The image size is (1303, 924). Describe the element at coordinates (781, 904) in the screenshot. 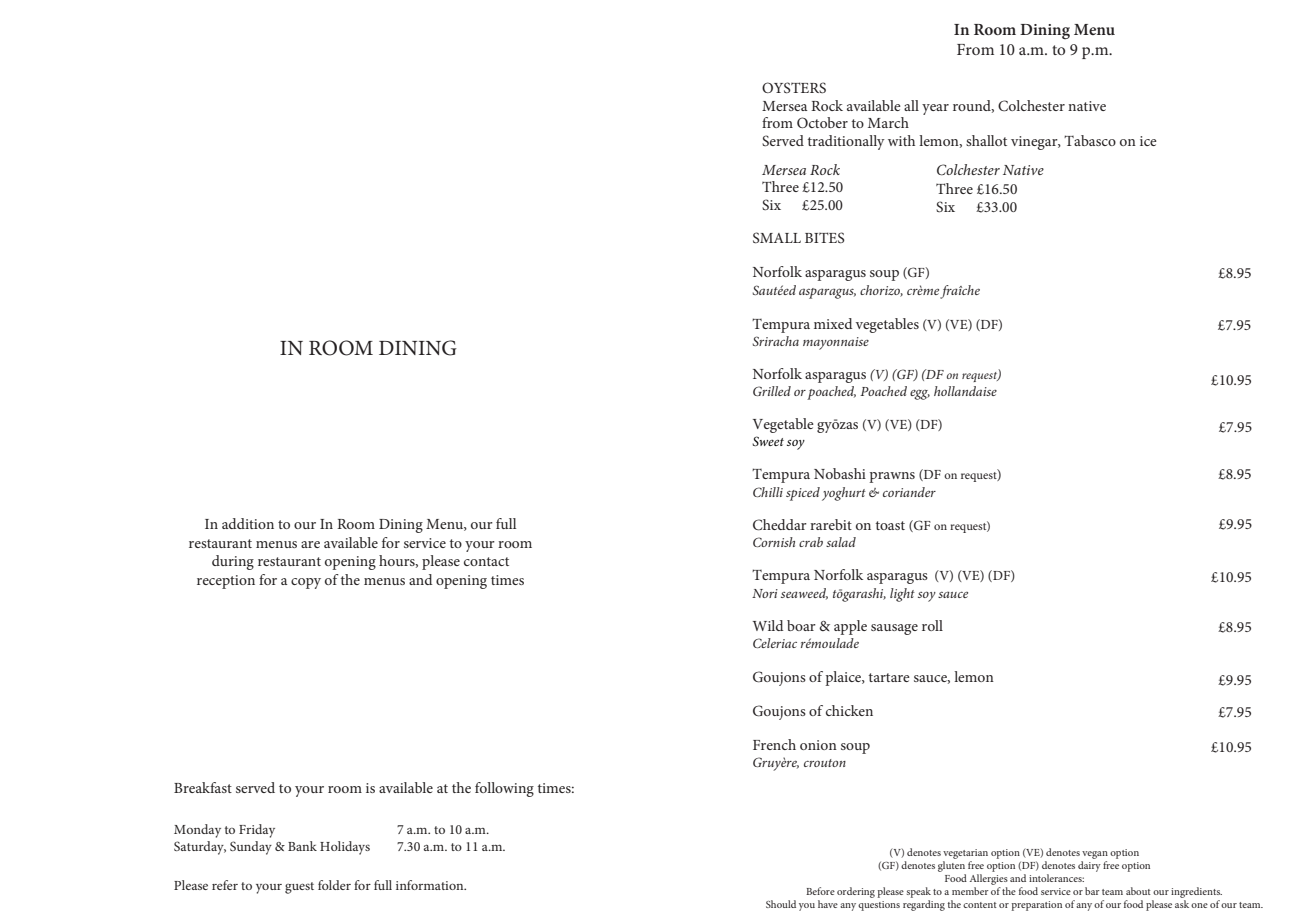

I see `Should` at that location.
